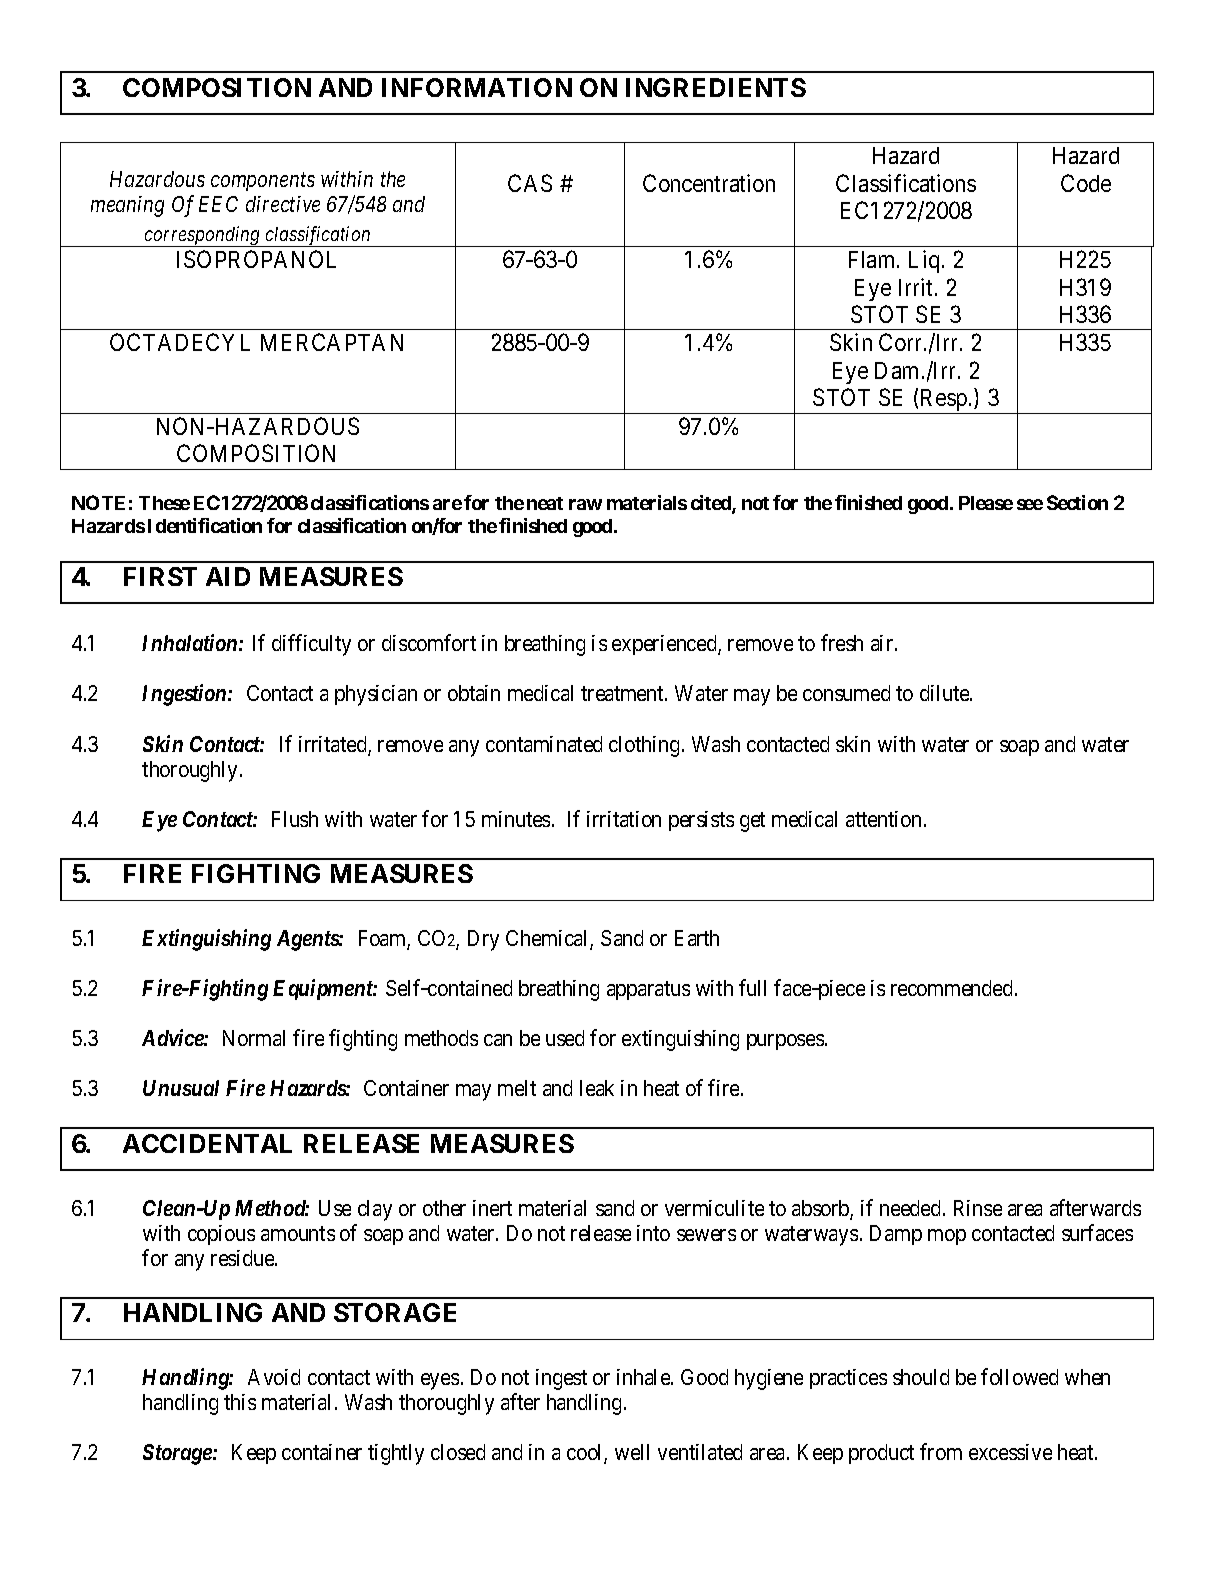 Image resolution: width=1214 pixels, height=1572 pixels. What do you see at coordinates (1086, 183) in the screenshot?
I see `Code` at bounding box center [1086, 183].
